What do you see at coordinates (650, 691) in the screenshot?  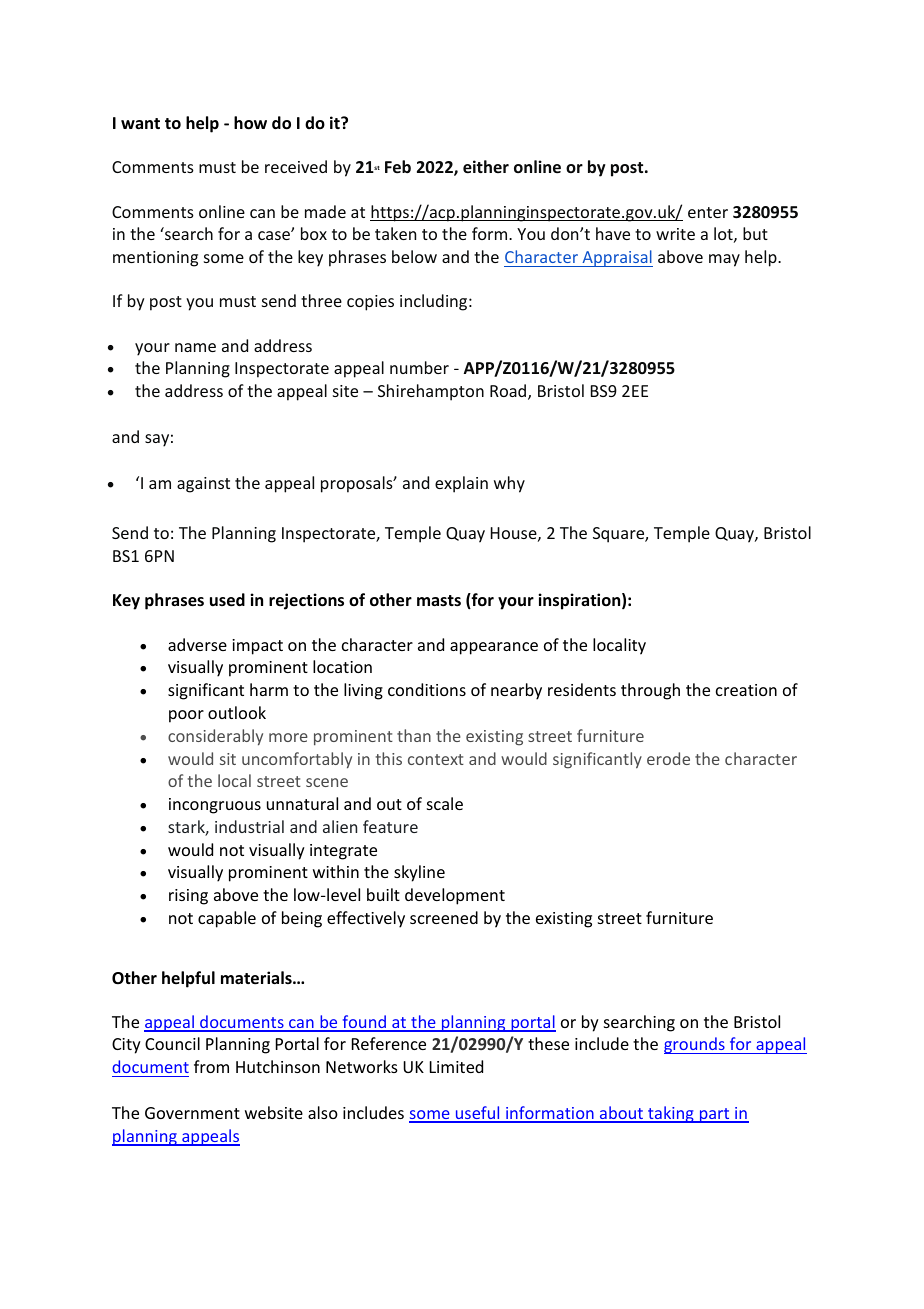 I see `through` at bounding box center [650, 691].
